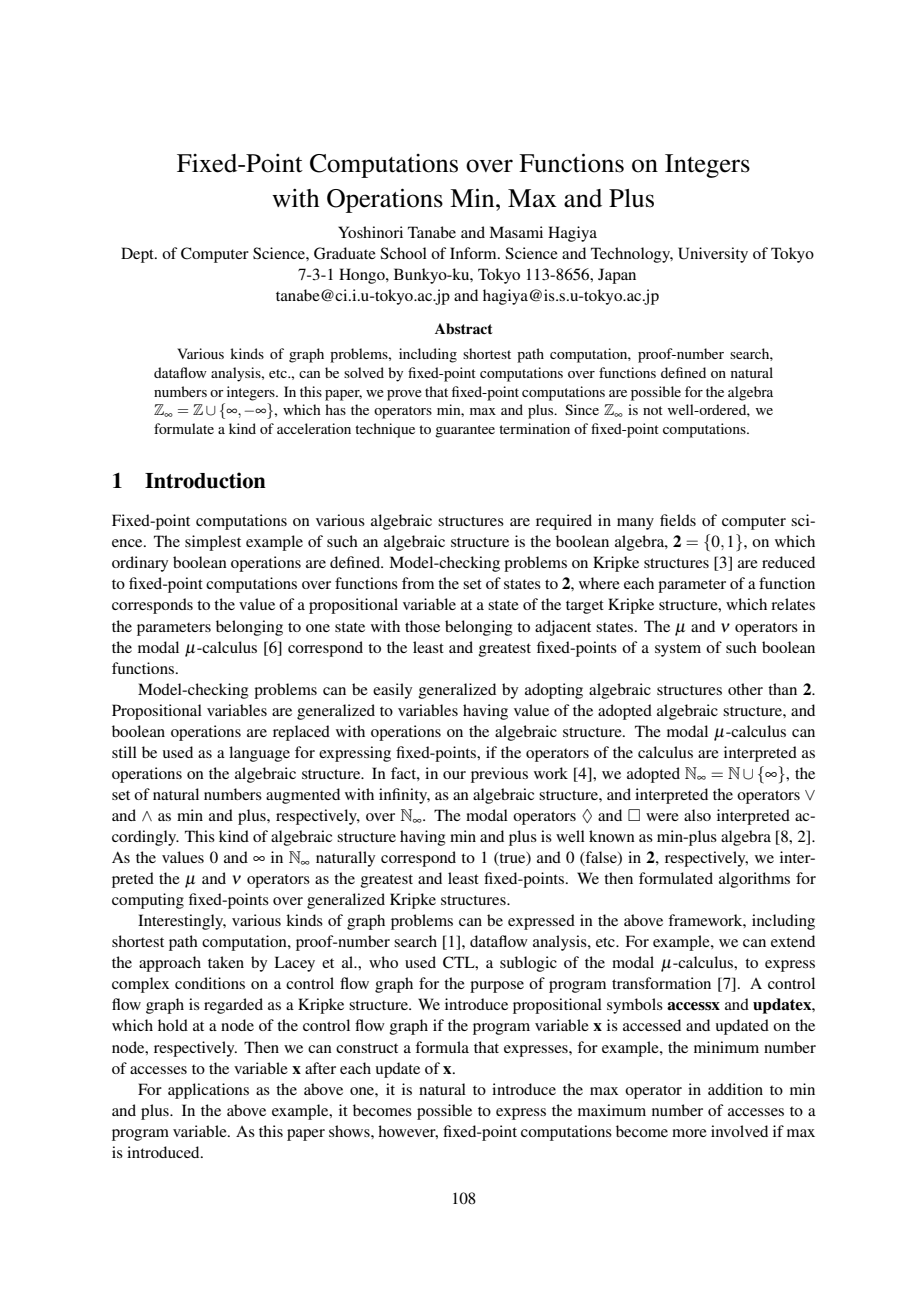 The width and height of the document is (924, 1308). What do you see at coordinates (713, 255) in the document?
I see `University` at bounding box center [713, 255].
